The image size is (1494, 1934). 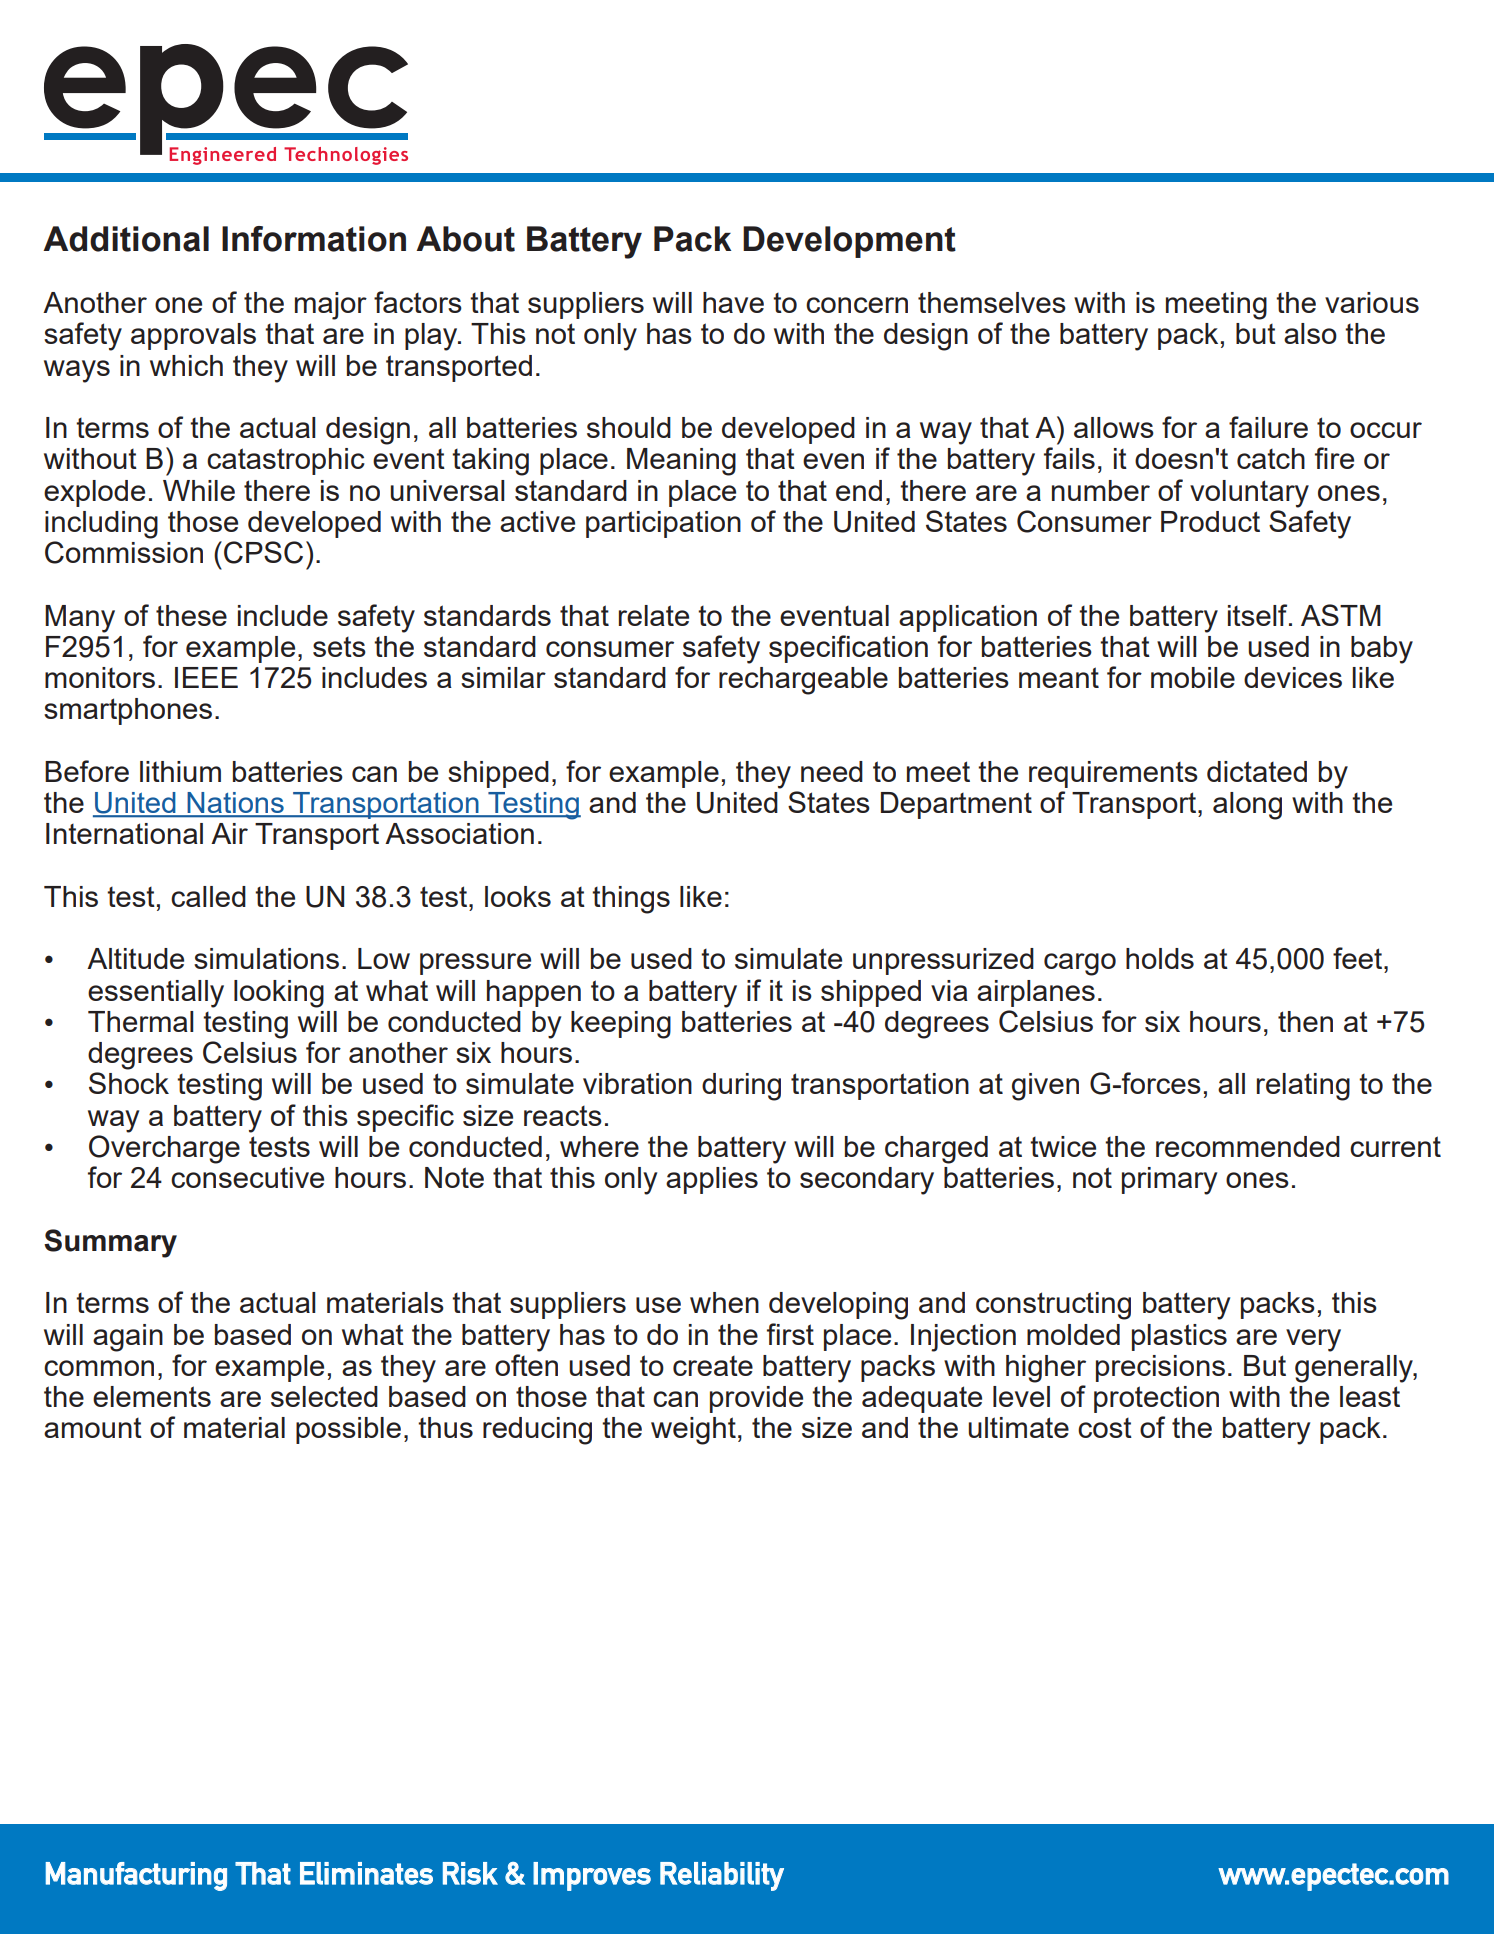 I want to click on approvals, so click(x=193, y=336).
